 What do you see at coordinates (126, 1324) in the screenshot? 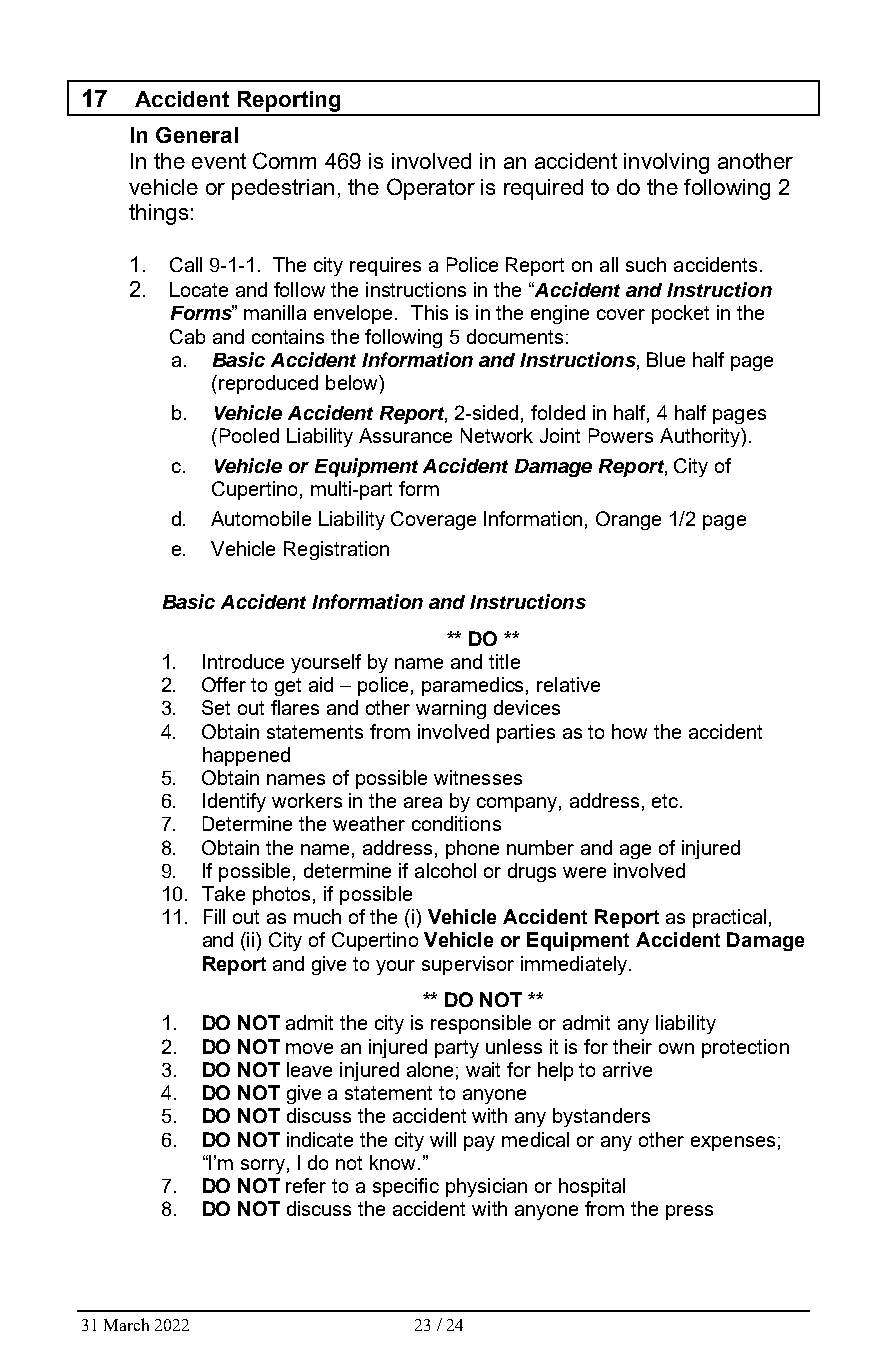
I see `March` at bounding box center [126, 1324].
